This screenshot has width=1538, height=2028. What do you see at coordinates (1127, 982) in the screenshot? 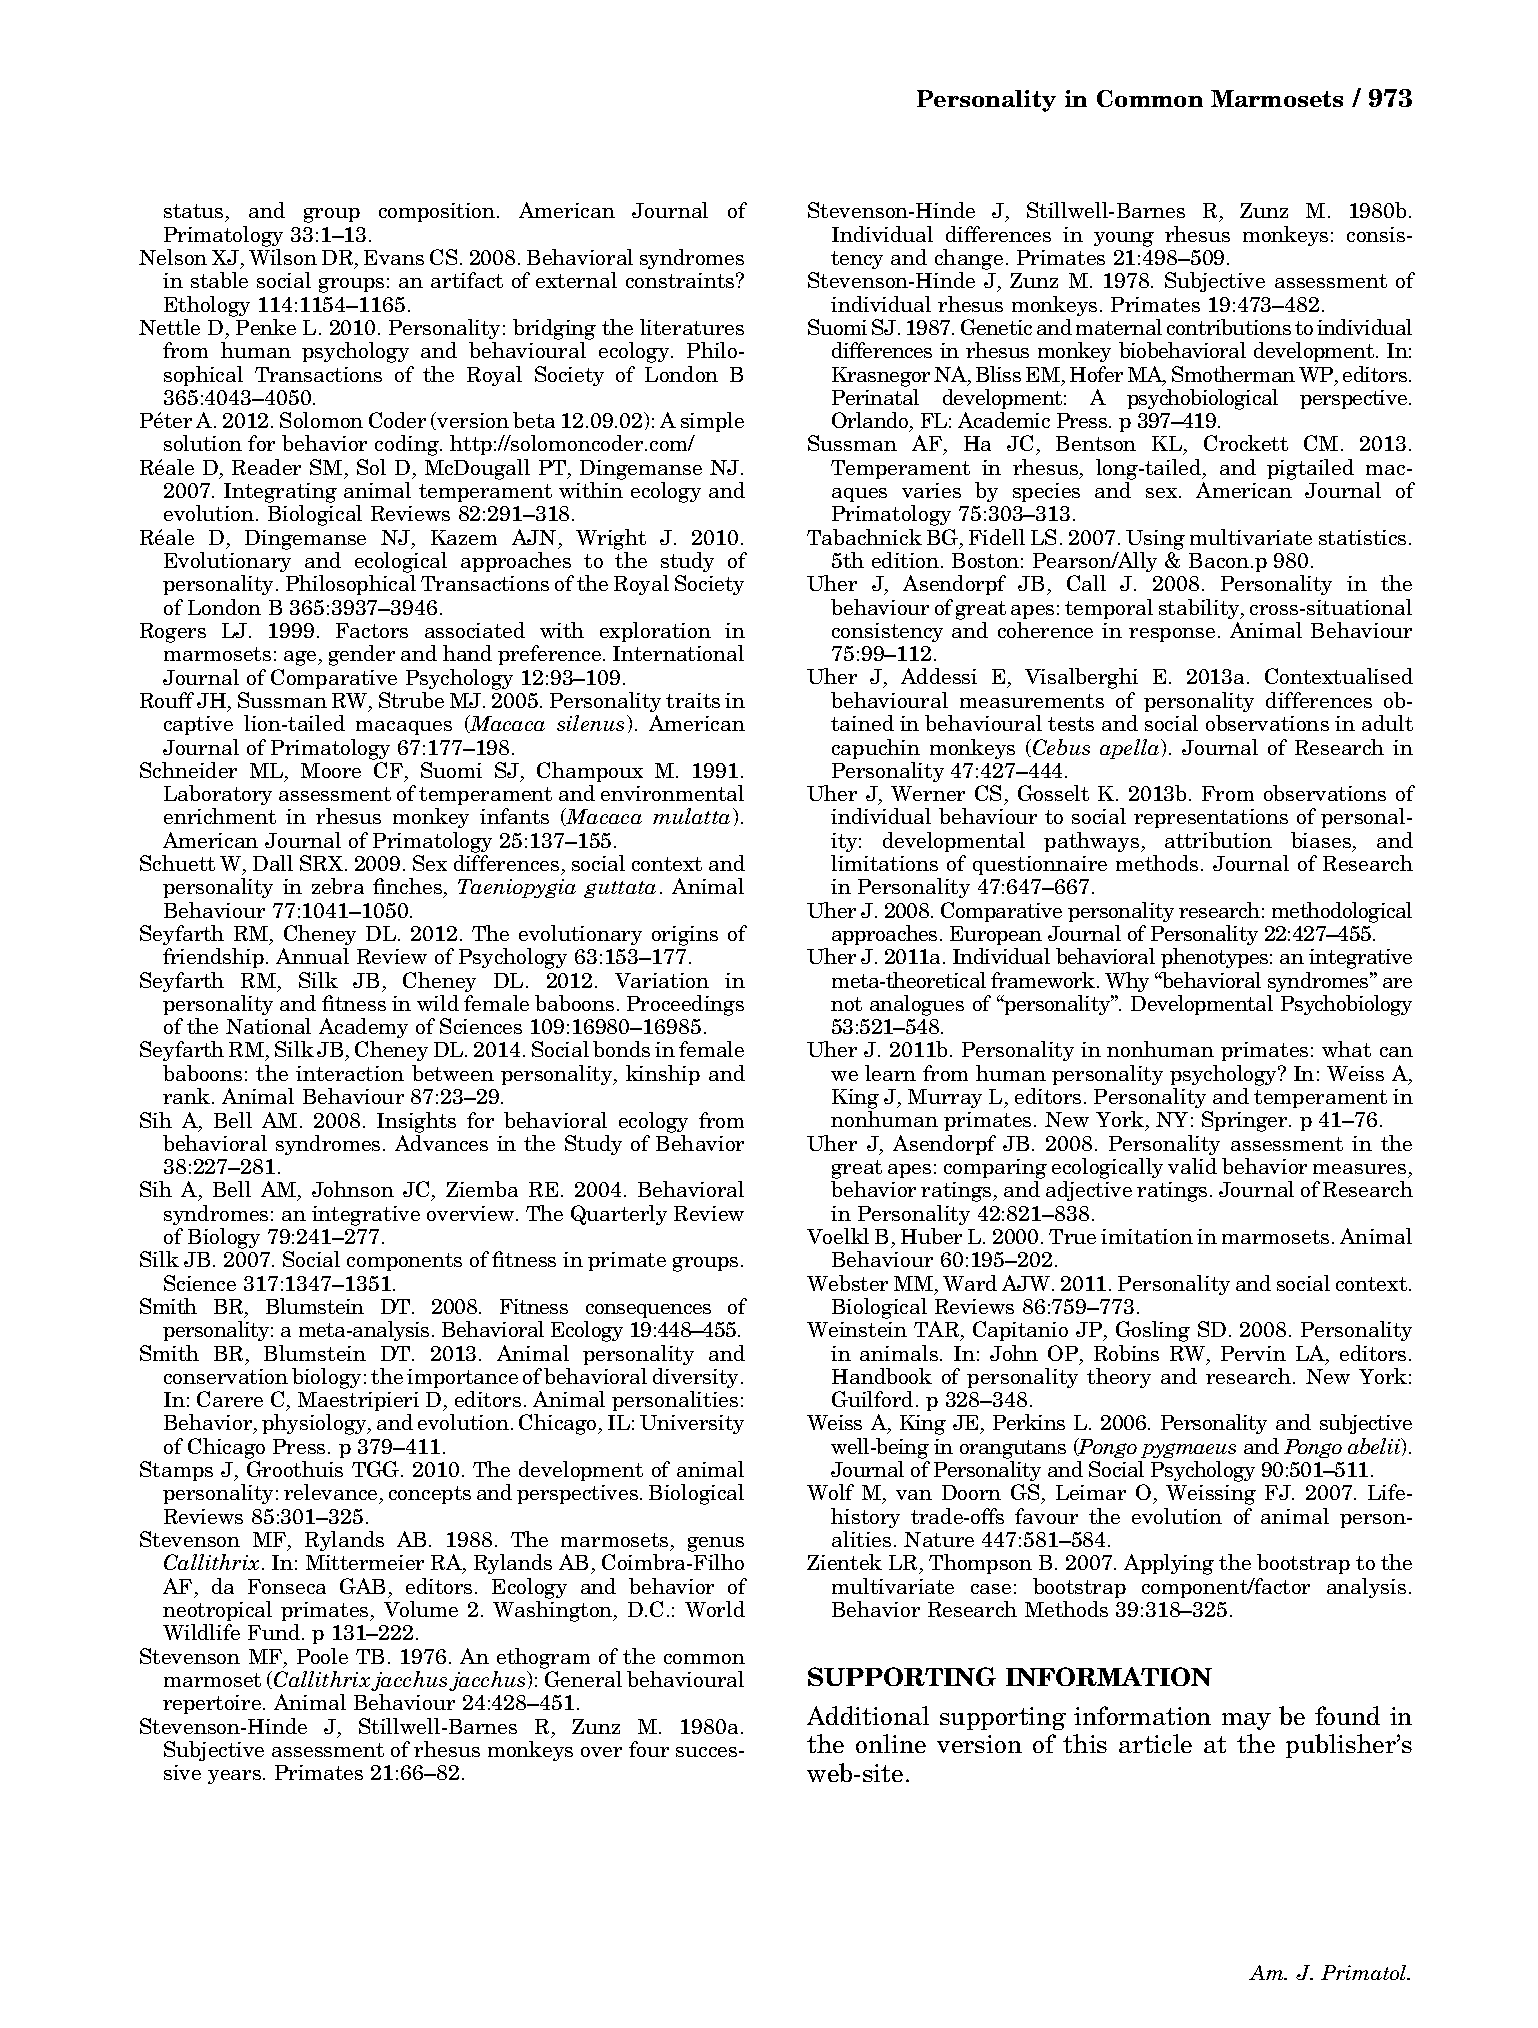
I see `Why` at bounding box center [1127, 982].
